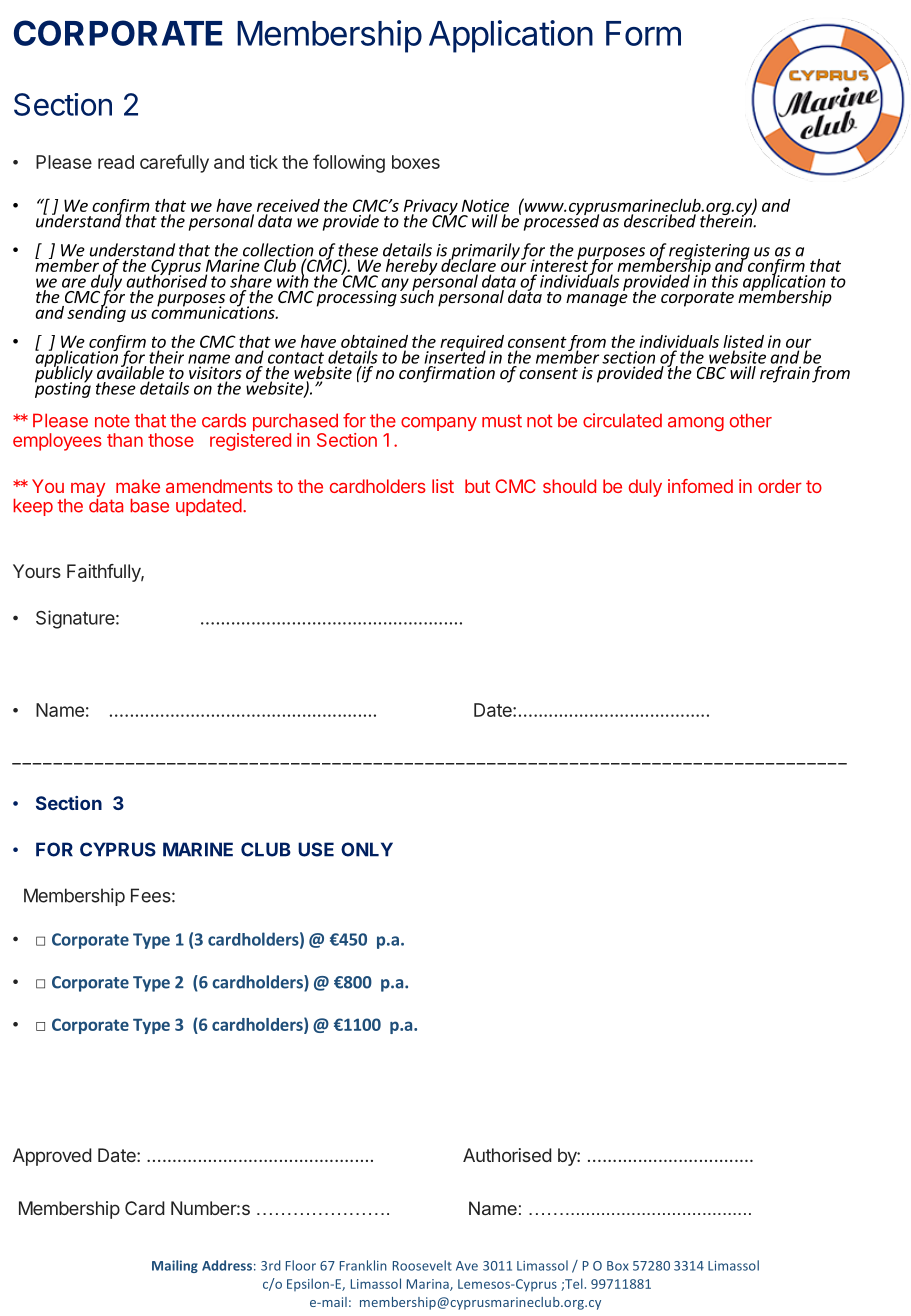  I want to click on boxes, so click(416, 162).
